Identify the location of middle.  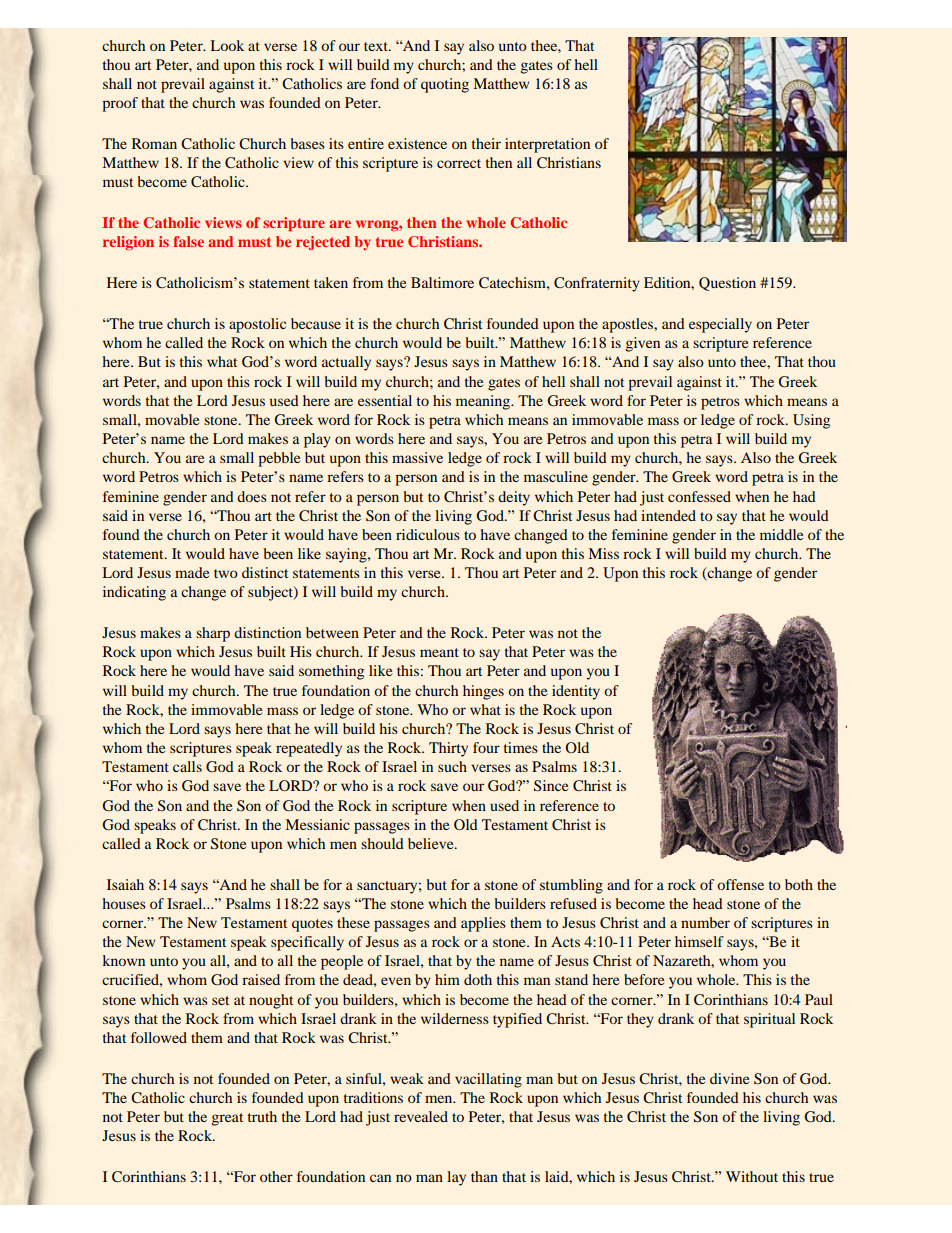
(781, 534).
